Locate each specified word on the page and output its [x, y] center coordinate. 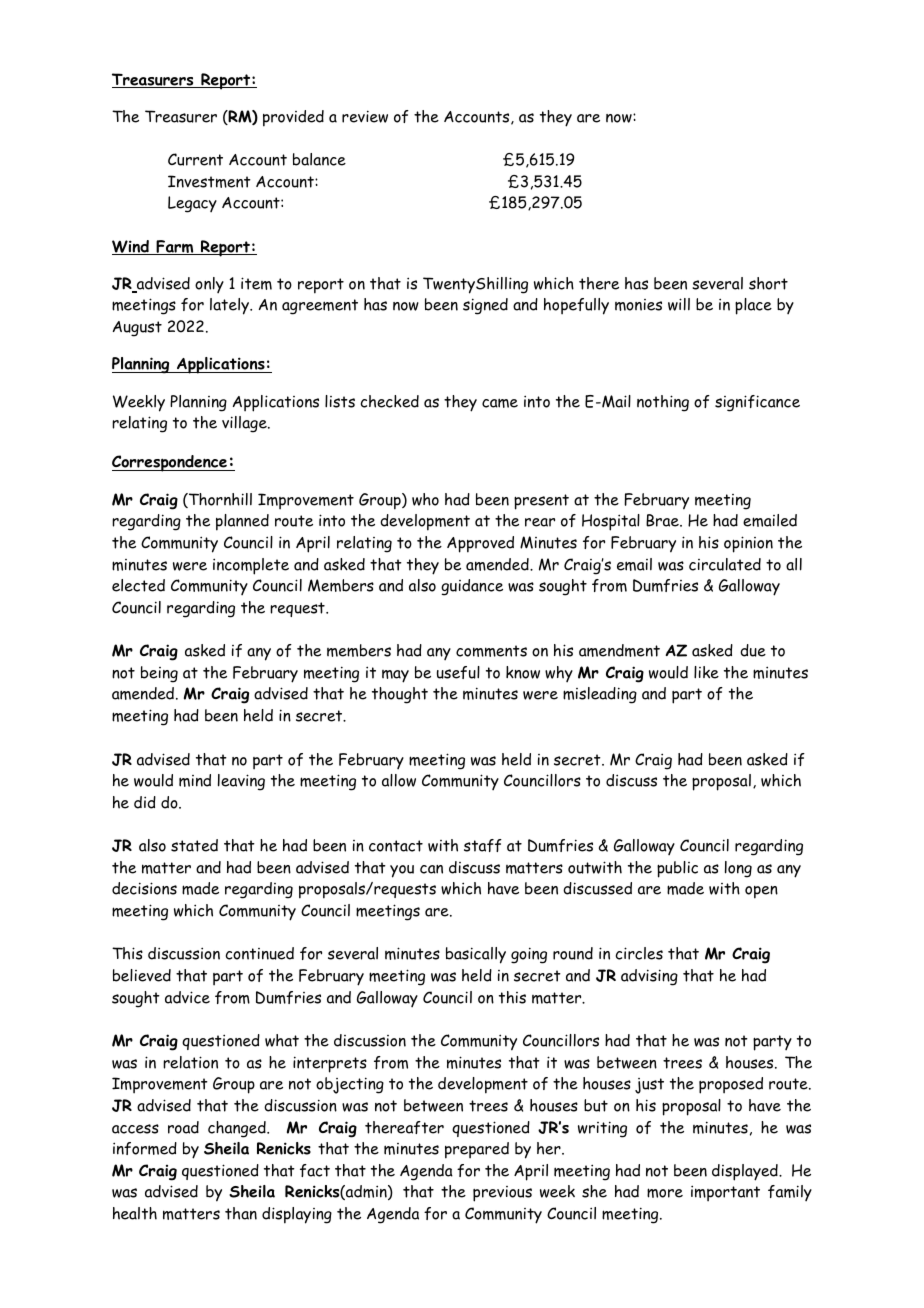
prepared [477, 1150]
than [241, 1213]
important [725, 1193]
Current [195, 159]
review [365, 116]
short [768, 283]
